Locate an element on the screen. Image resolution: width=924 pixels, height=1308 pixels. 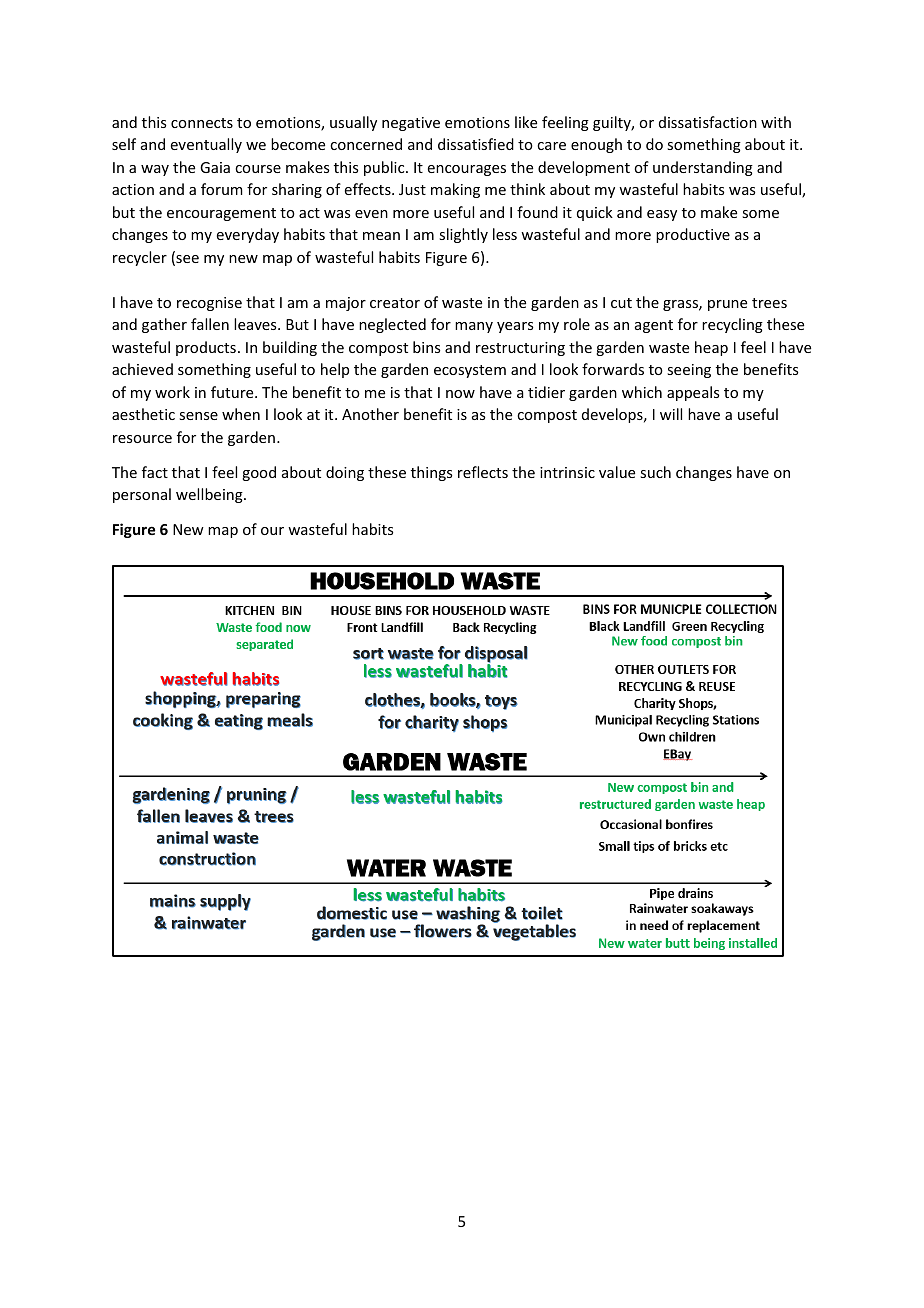
recycler is located at coordinates (140, 258).
